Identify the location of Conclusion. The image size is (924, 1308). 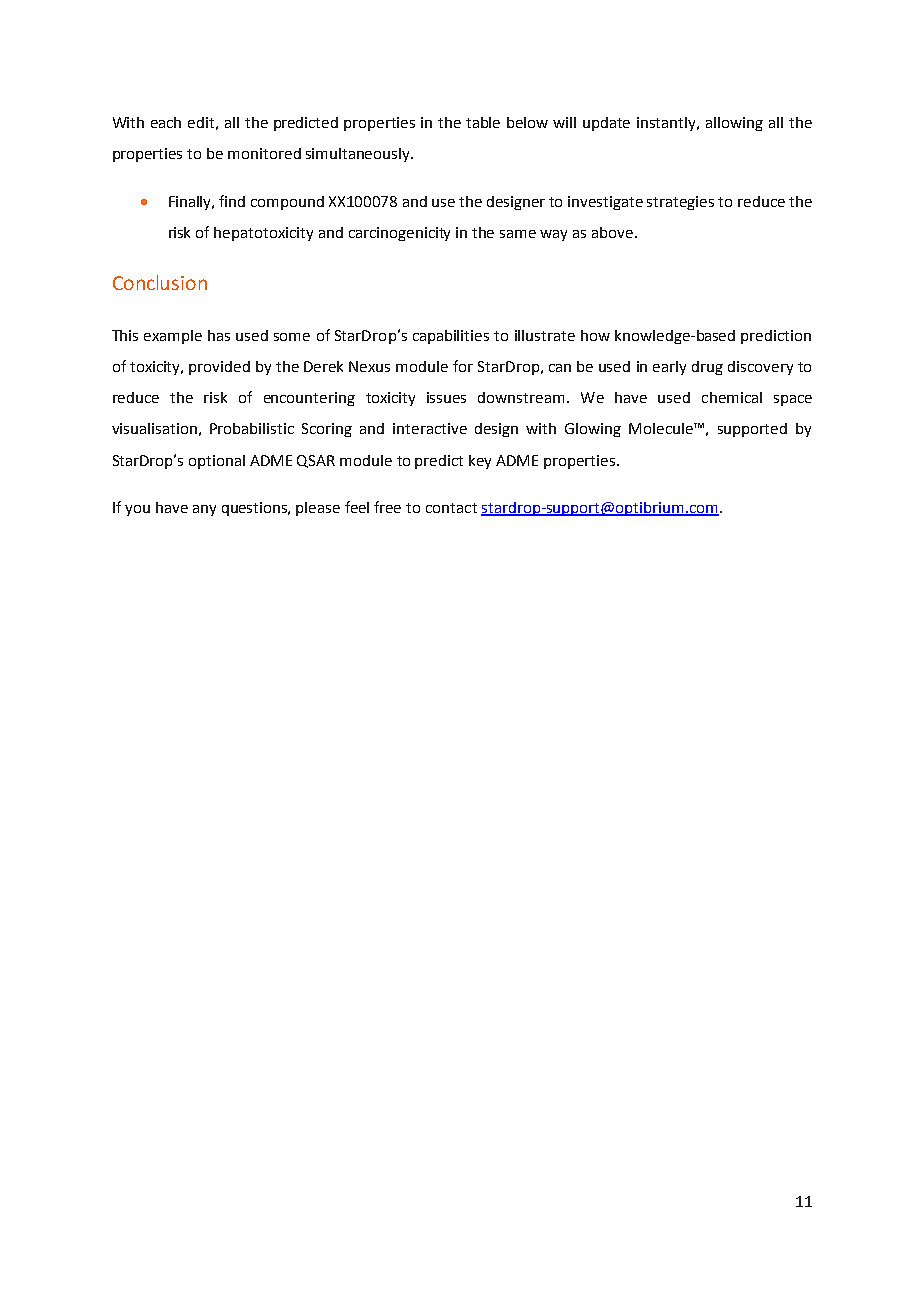
(160, 282).
